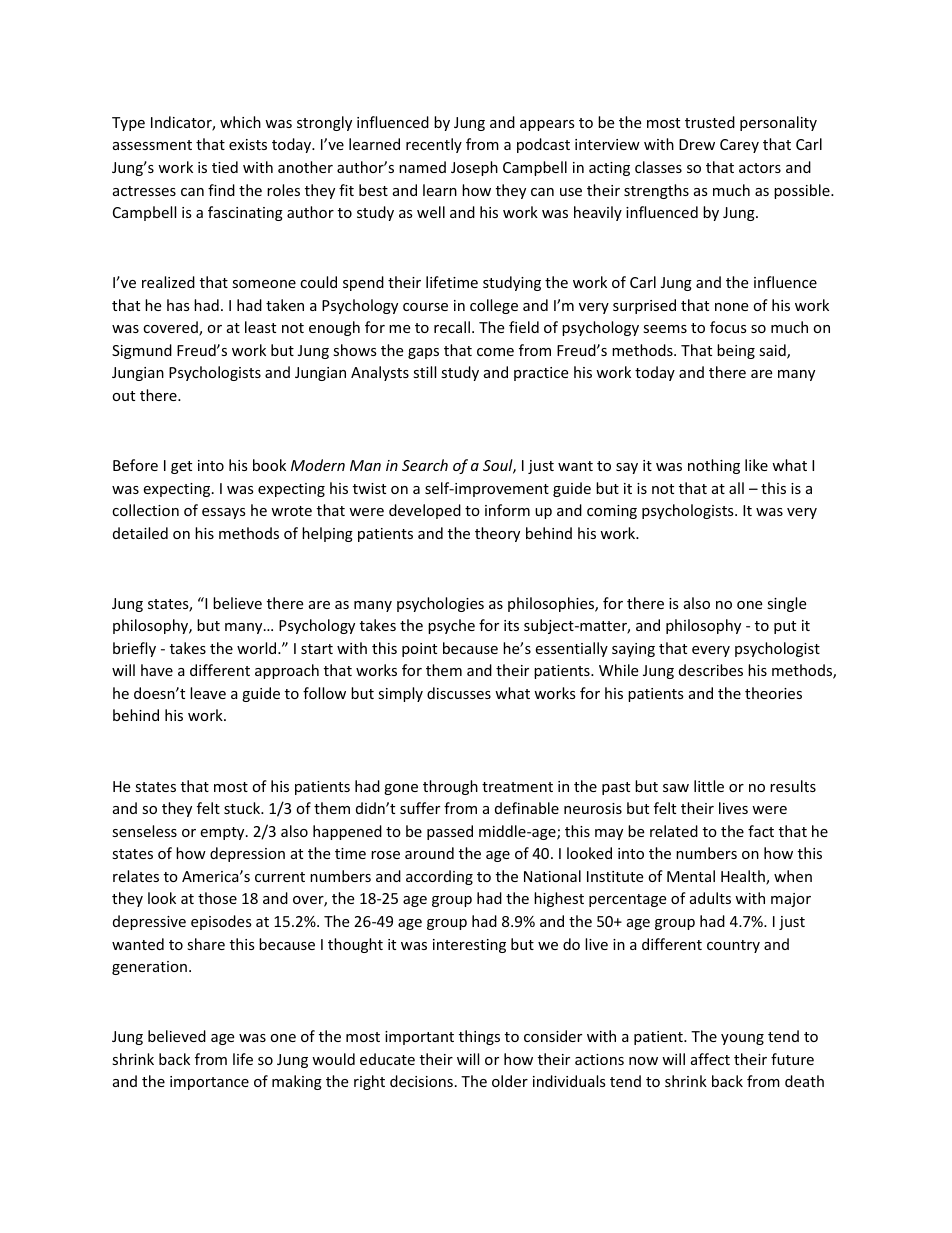 The width and height of the screenshot is (952, 1233). I want to click on focus, so click(728, 327).
